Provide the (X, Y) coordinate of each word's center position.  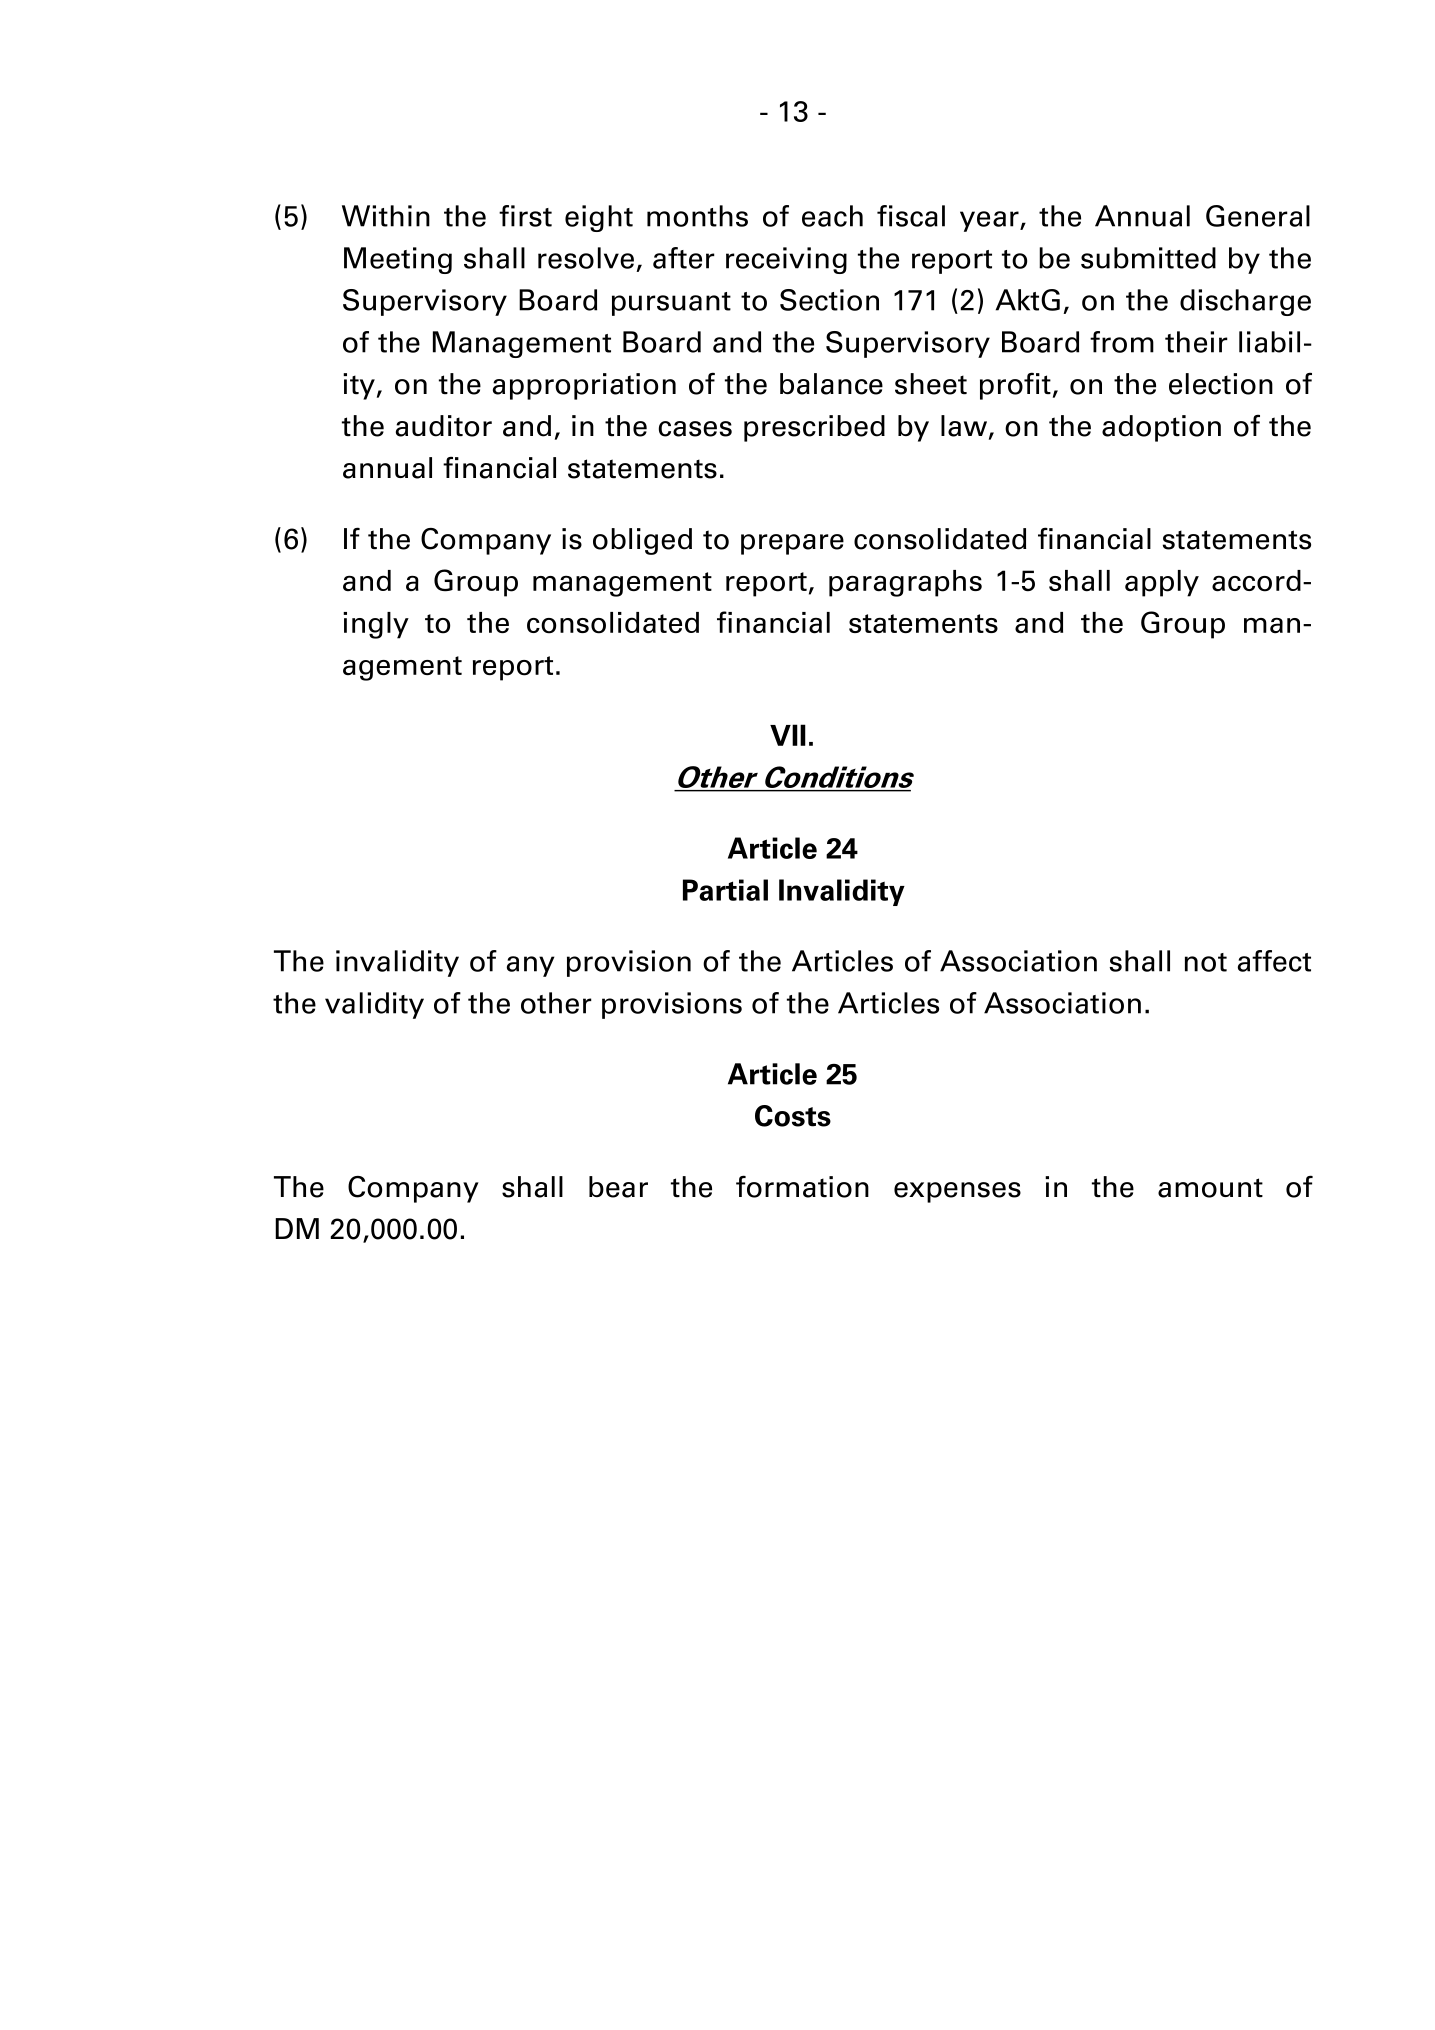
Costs (793, 1116)
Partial (725, 890)
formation (802, 1186)
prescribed (814, 428)
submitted (1148, 258)
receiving (786, 260)
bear (618, 1187)
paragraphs (905, 583)
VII (788, 735)
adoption (1161, 428)
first (525, 216)
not (1206, 962)
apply (1162, 583)
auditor (444, 426)
